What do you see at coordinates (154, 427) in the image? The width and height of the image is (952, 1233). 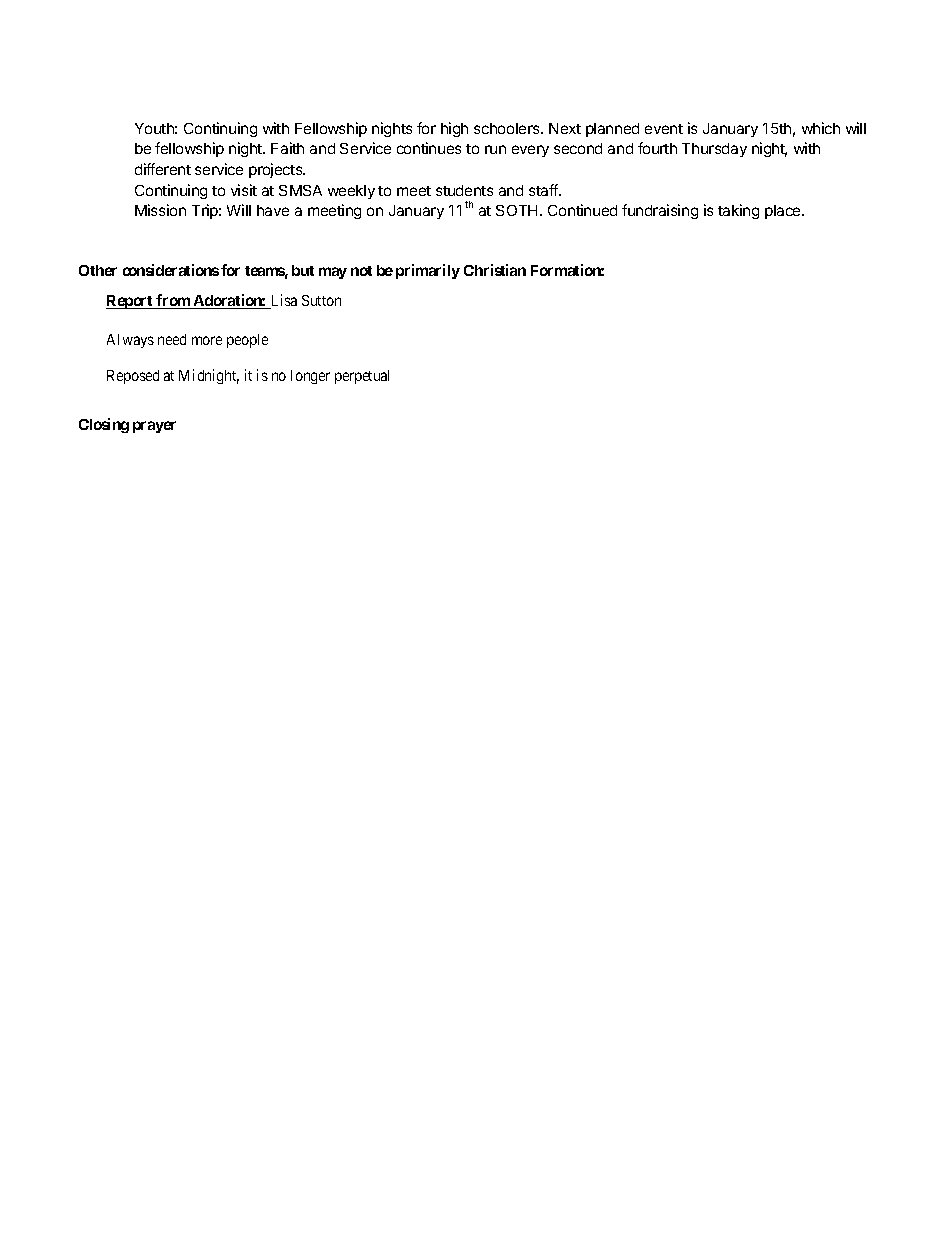 I see `prayer` at bounding box center [154, 427].
